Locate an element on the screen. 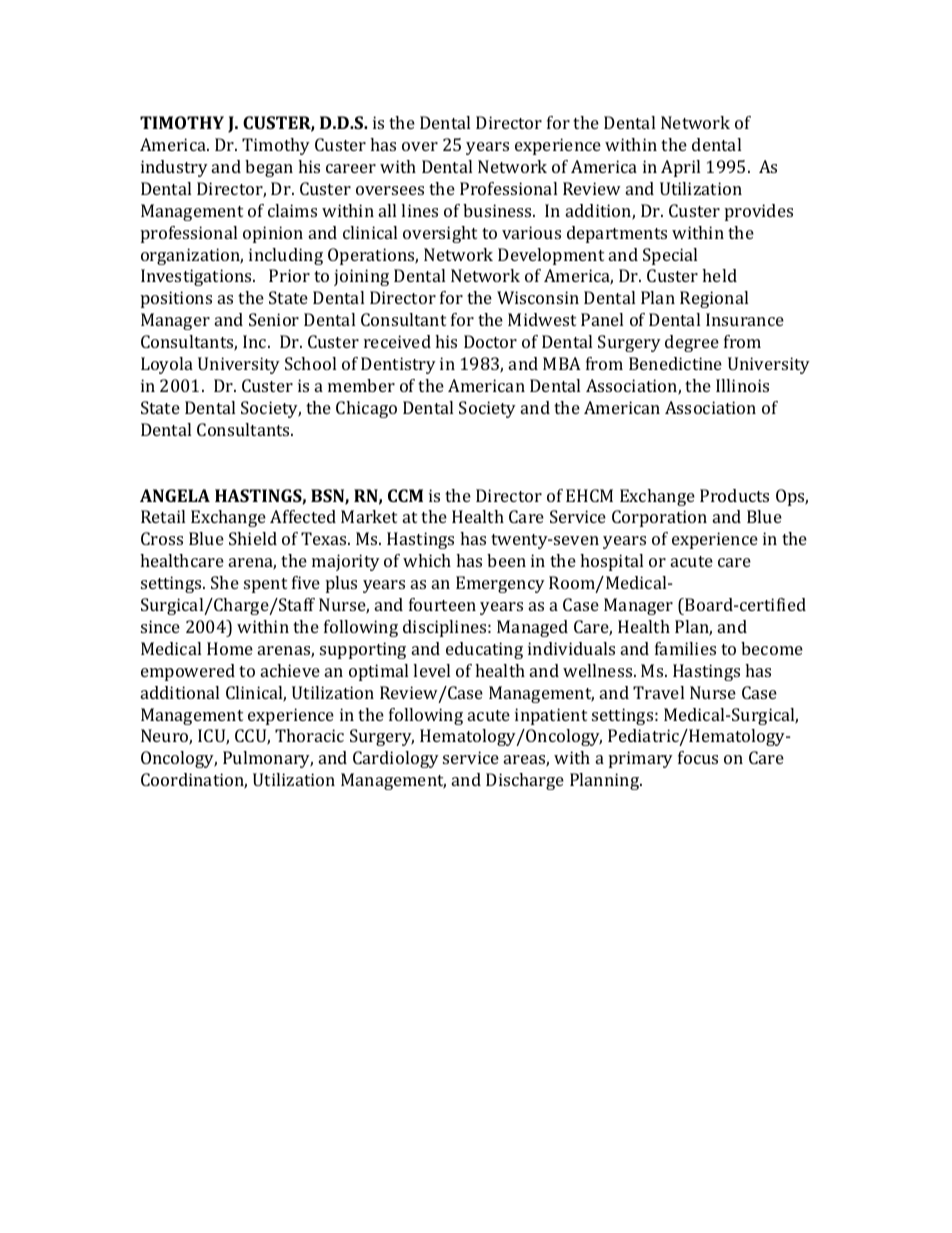 Image resolution: width=952 pixels, height=1233 pixels. Doctor is located at coordinates (490, 341).
